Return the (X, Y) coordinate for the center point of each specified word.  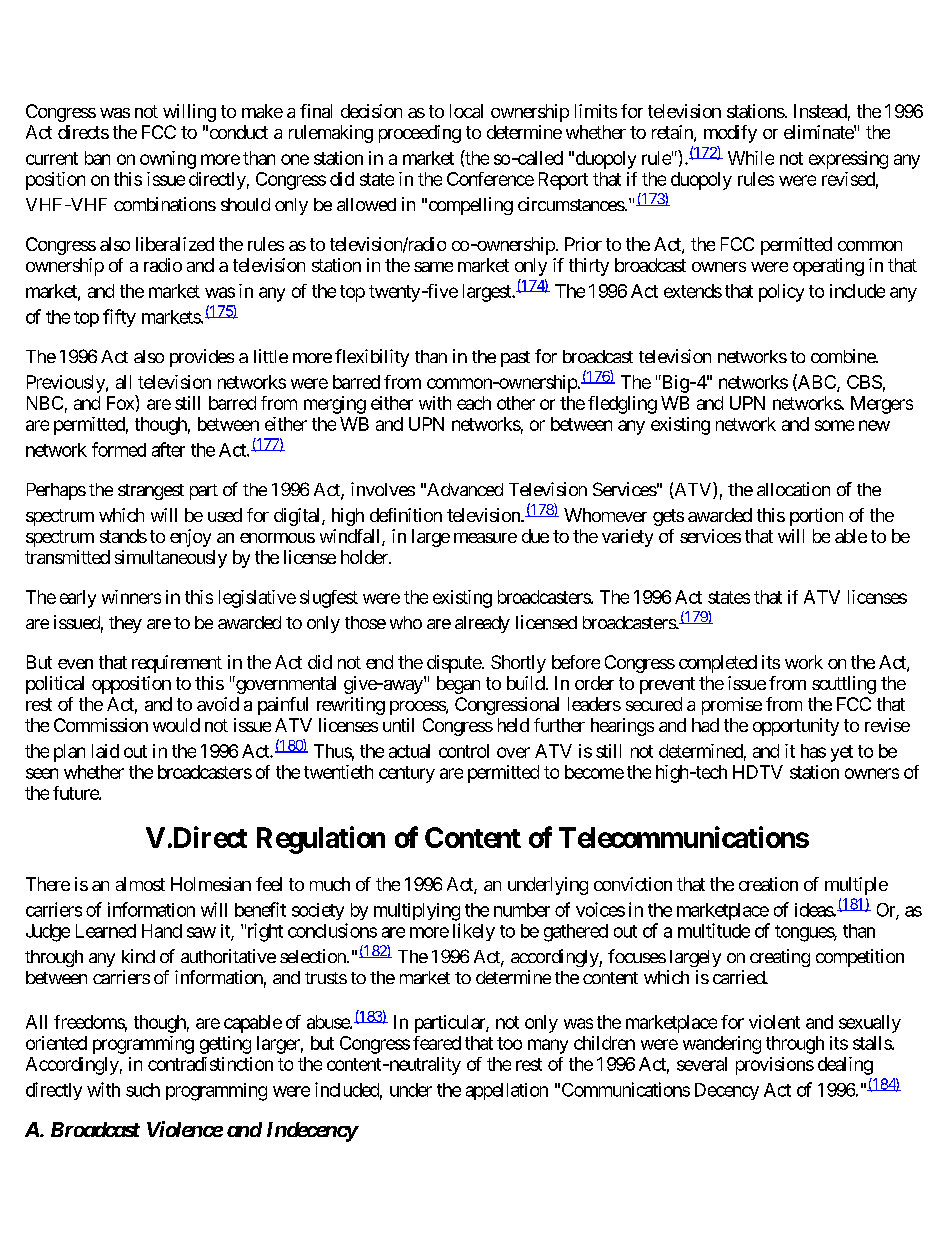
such (143, 1090)
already (482, 624)
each (474, 403)
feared (437, 1043)
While (751, 158)
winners (131, 597)
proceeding (420, 134)
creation (768, 884)
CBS (864, 382)
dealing (845, 1066)
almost (140, 884)
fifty (119, 318)
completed (718, 664)
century (407, 774)
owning (168, 160)
